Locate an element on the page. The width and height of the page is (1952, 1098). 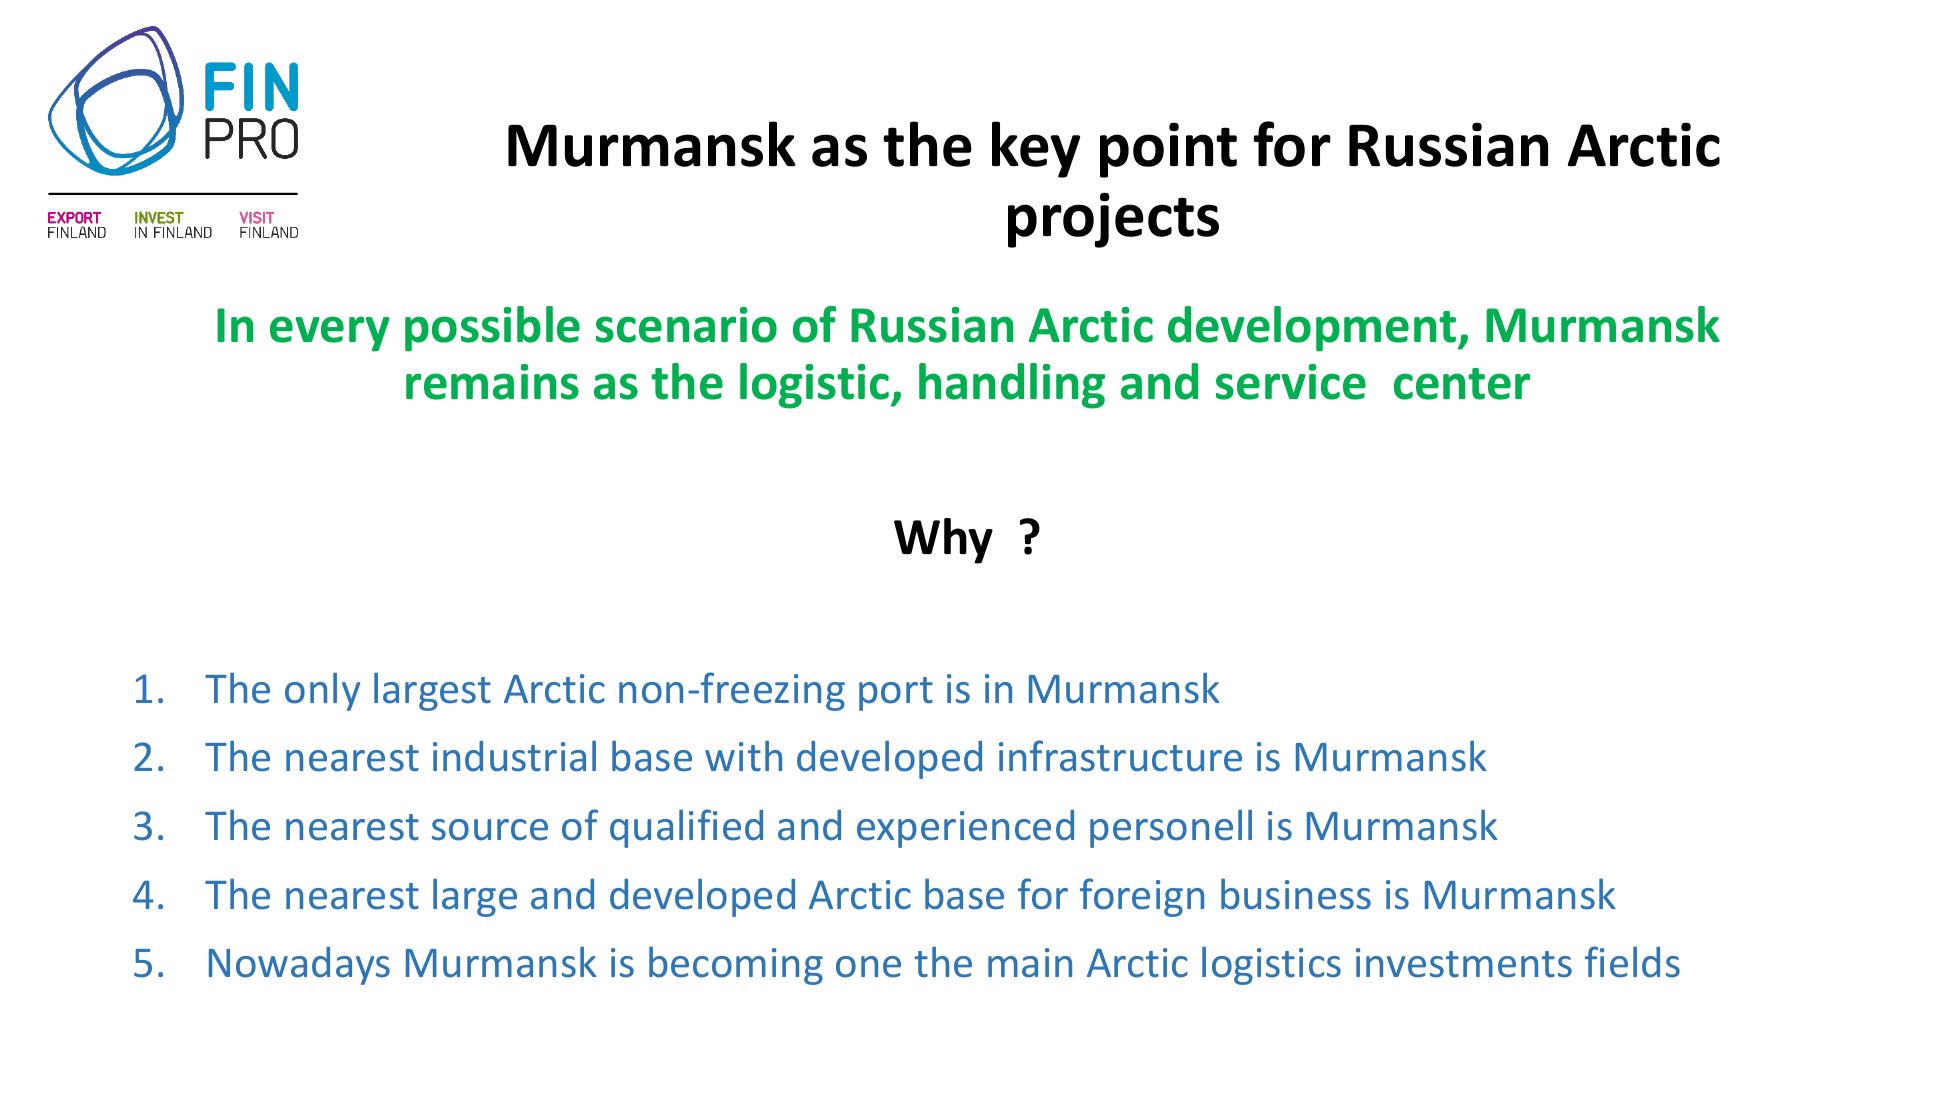
key is located at coordinates (1036, 149).
